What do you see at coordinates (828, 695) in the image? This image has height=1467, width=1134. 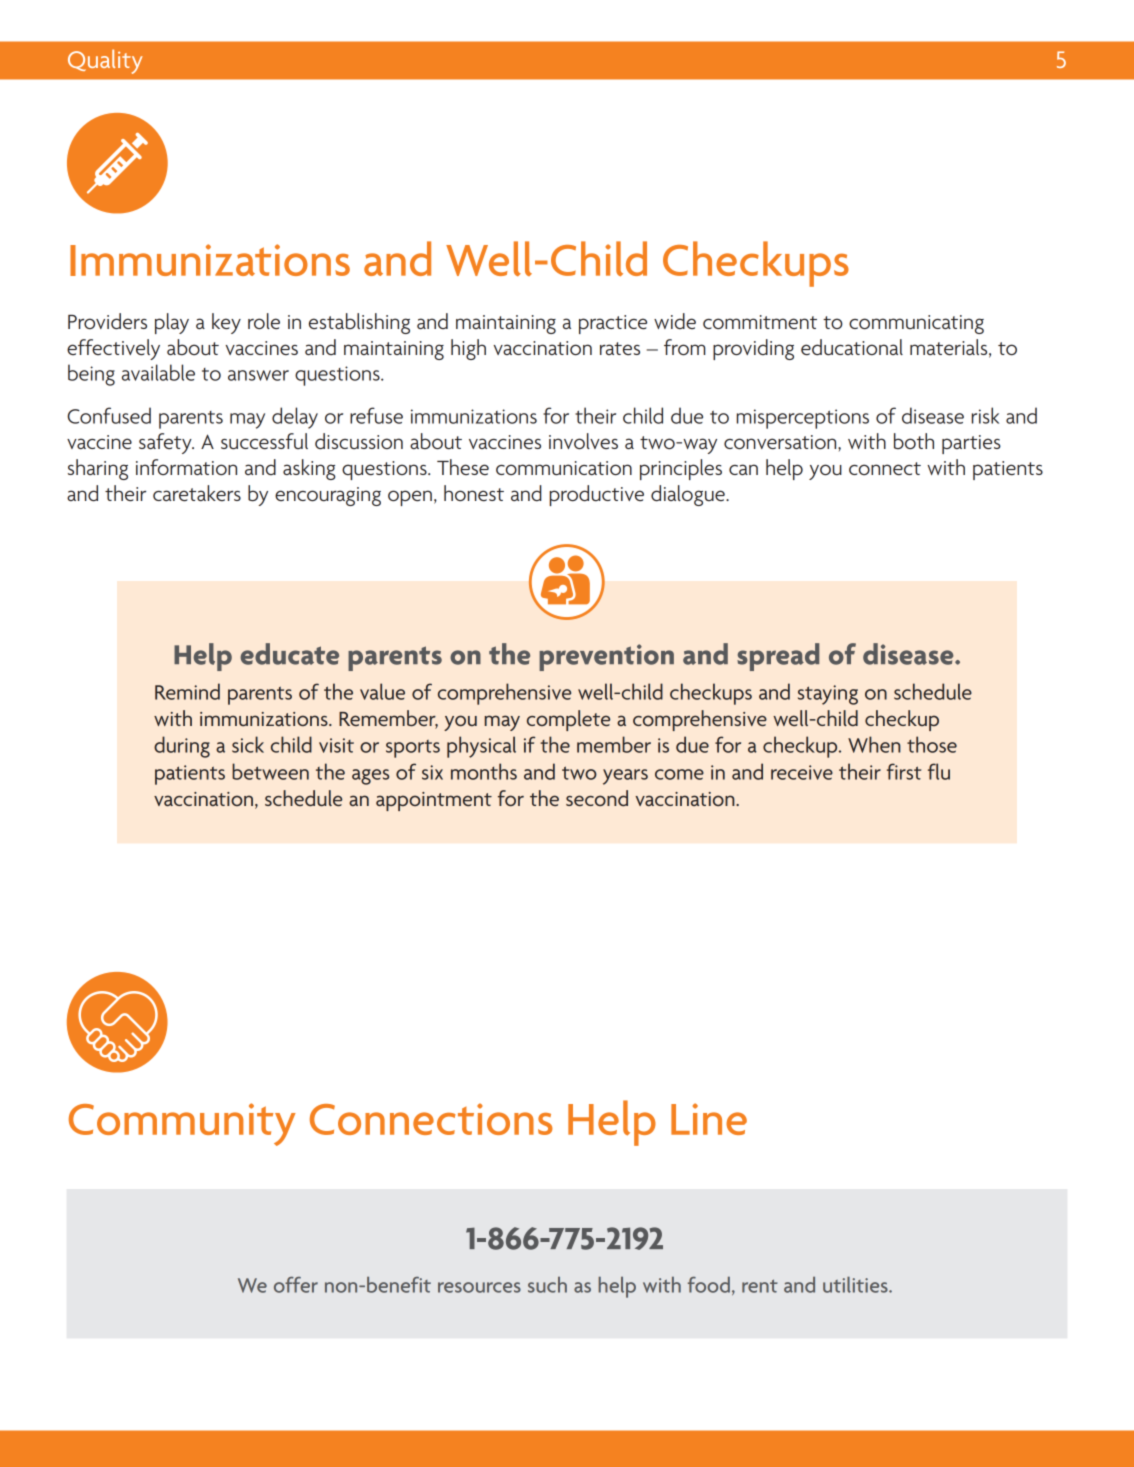 I see `staying` at bounding box center [828, 695].
